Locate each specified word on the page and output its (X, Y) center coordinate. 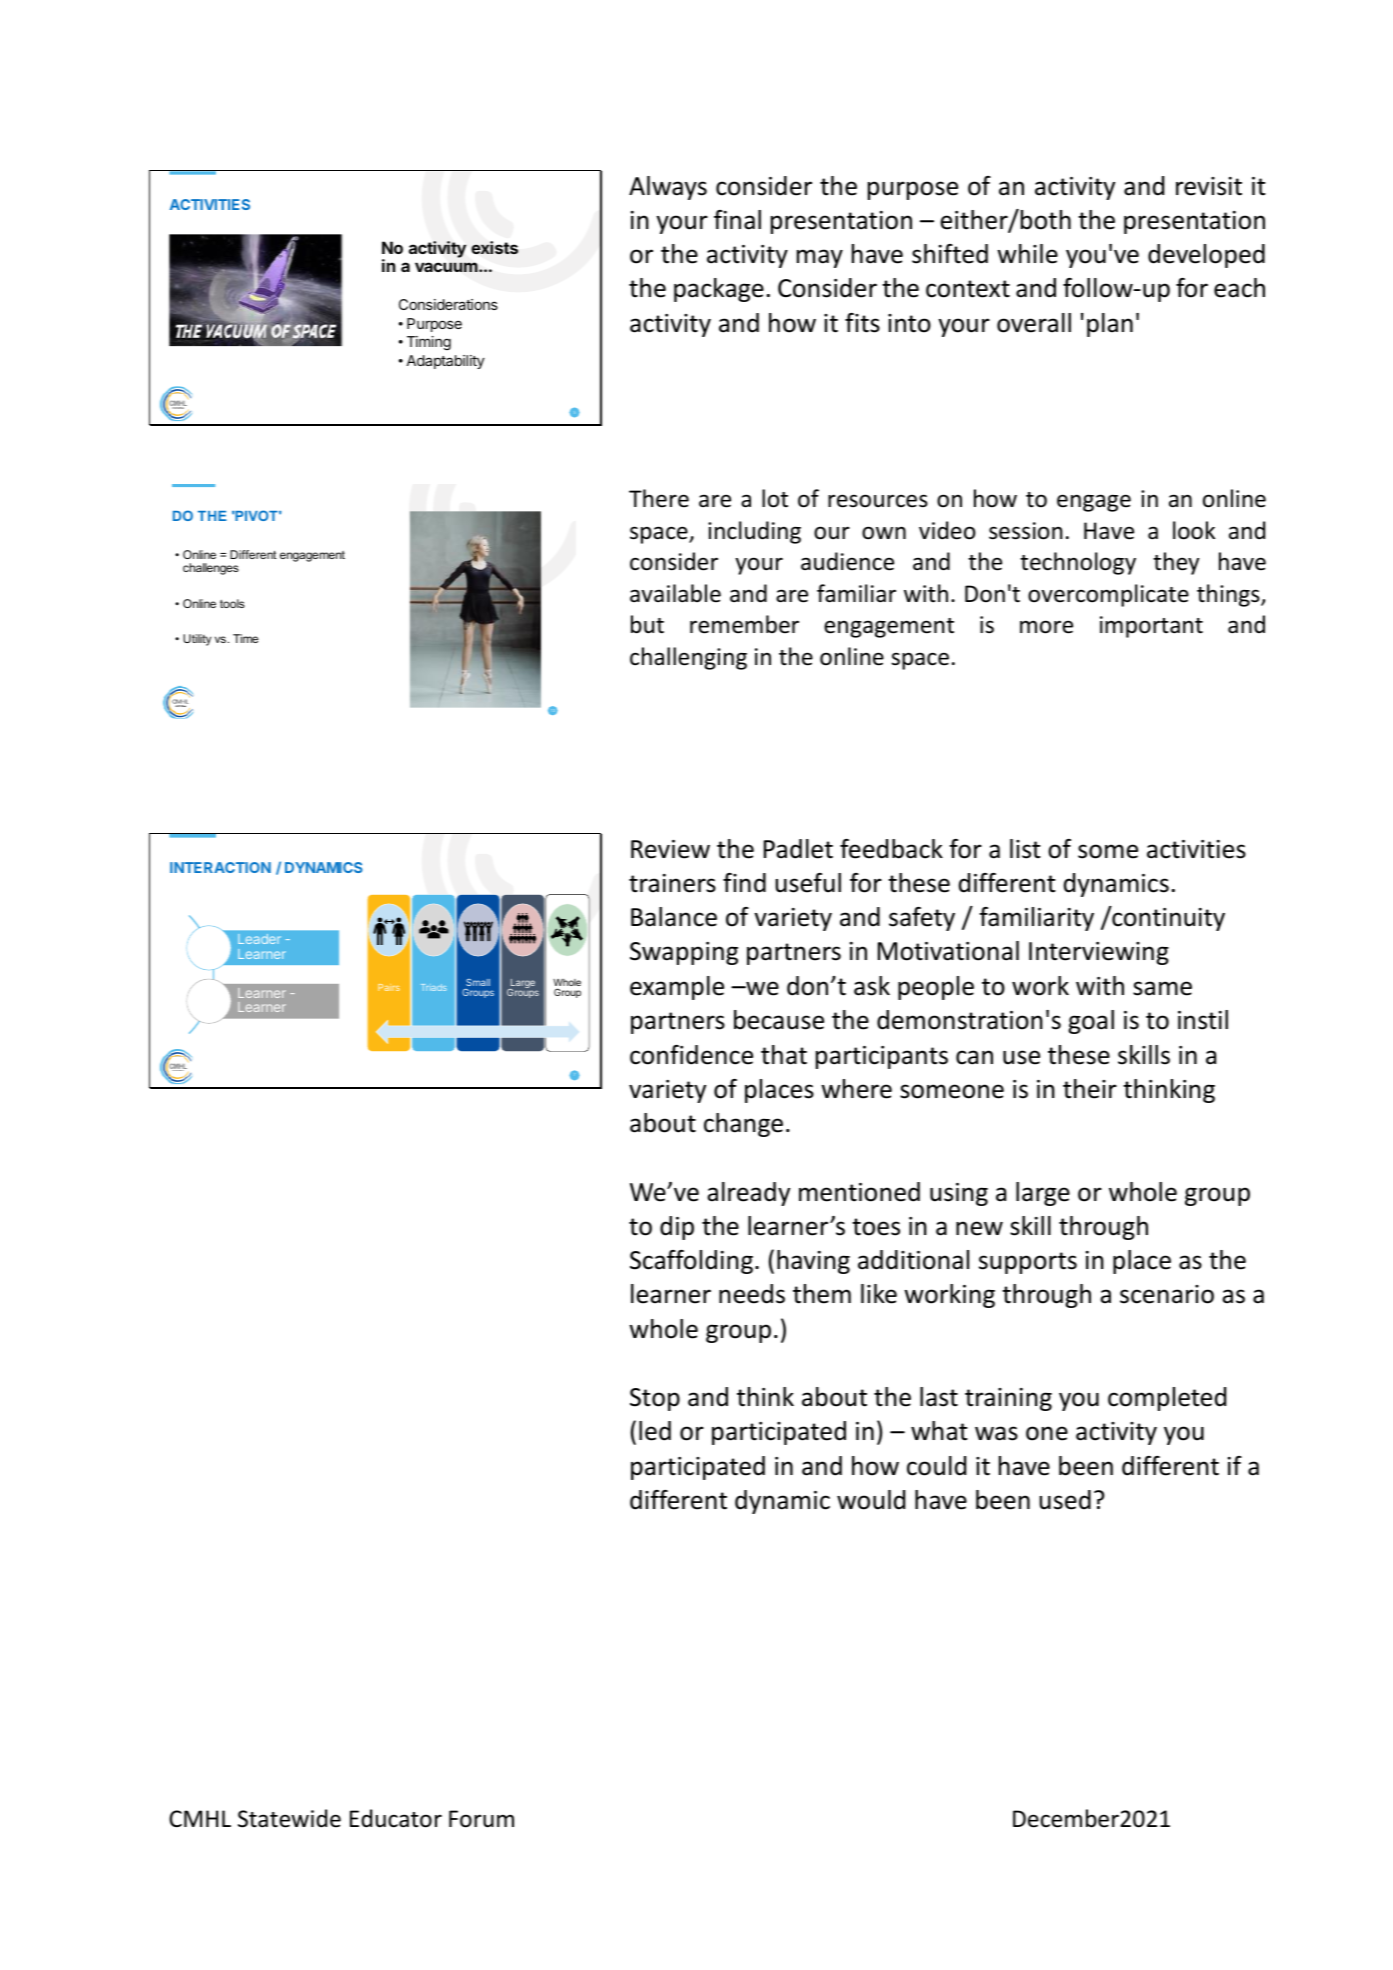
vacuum (447, 267)
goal (1091, 1022)
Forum (481, 1819)
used (1065, 1500)
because (779, 1020)
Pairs (389, 987)
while (1027, 254)
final (737, 220)
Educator (396, 1818)
